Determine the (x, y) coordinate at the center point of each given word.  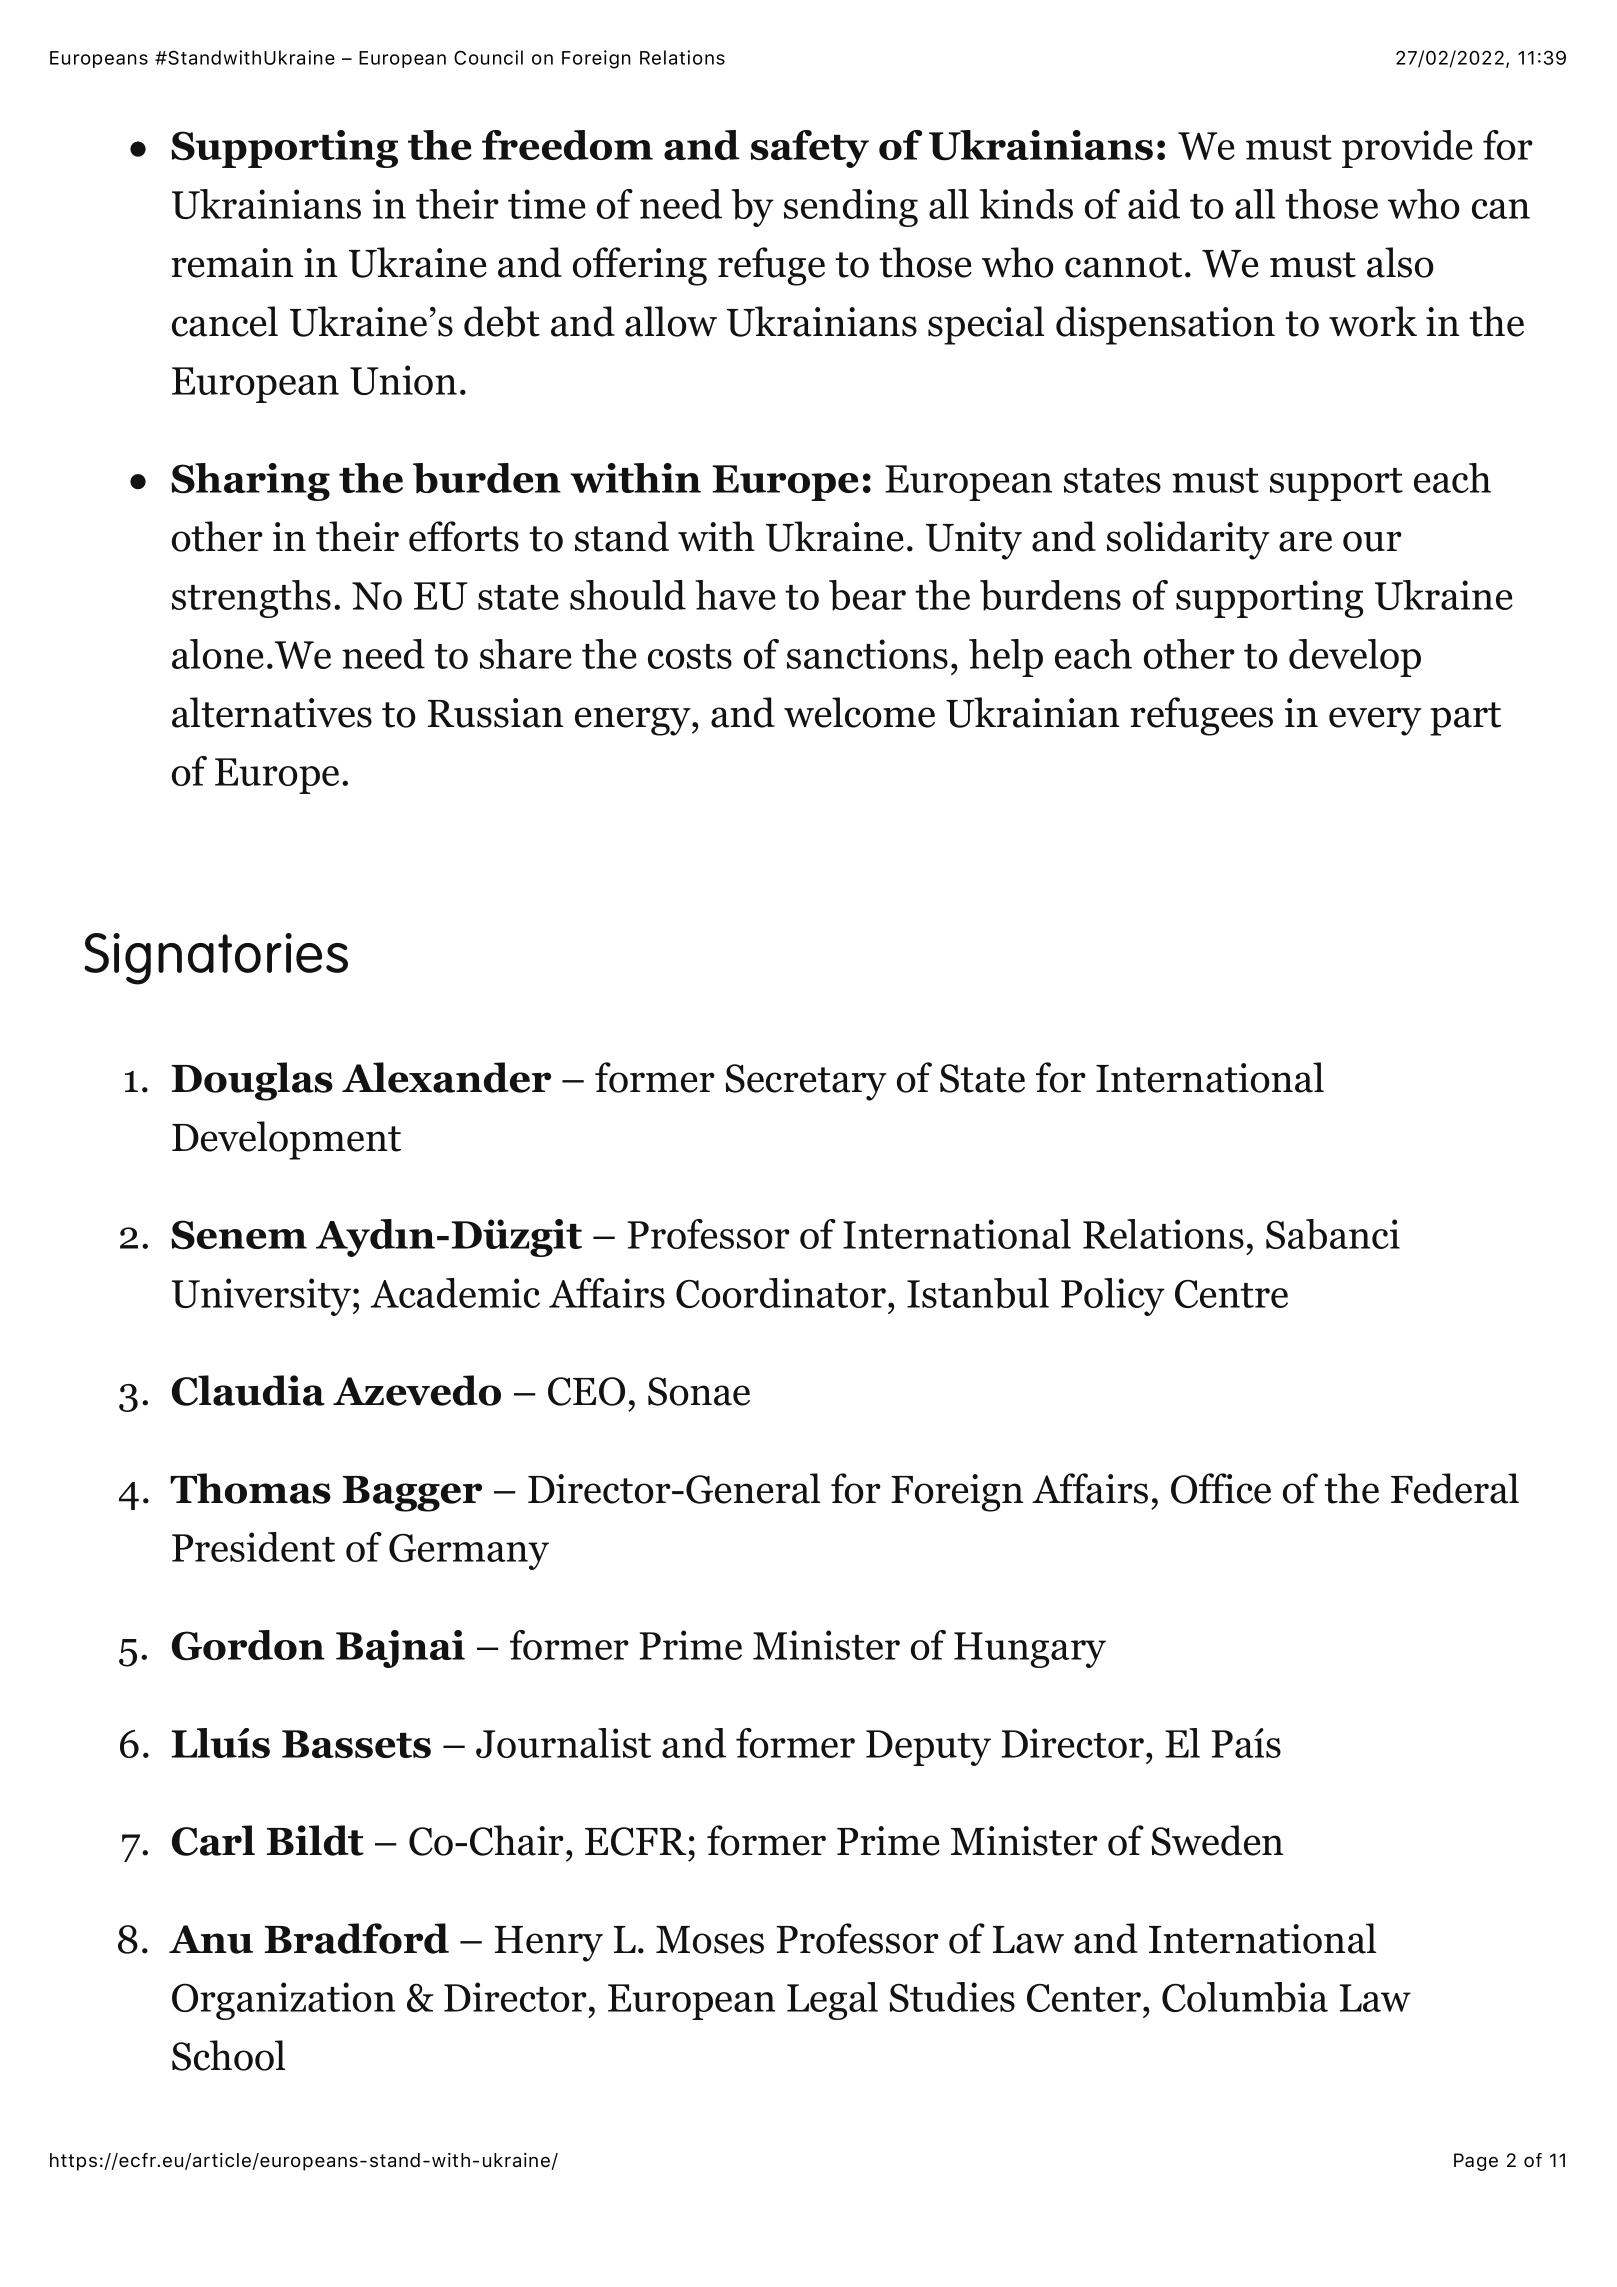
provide (1407, 149)
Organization (283, 2001)
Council (488, 57)
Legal (832, 2001)
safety (810, 149)
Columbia (1245, 1997)
